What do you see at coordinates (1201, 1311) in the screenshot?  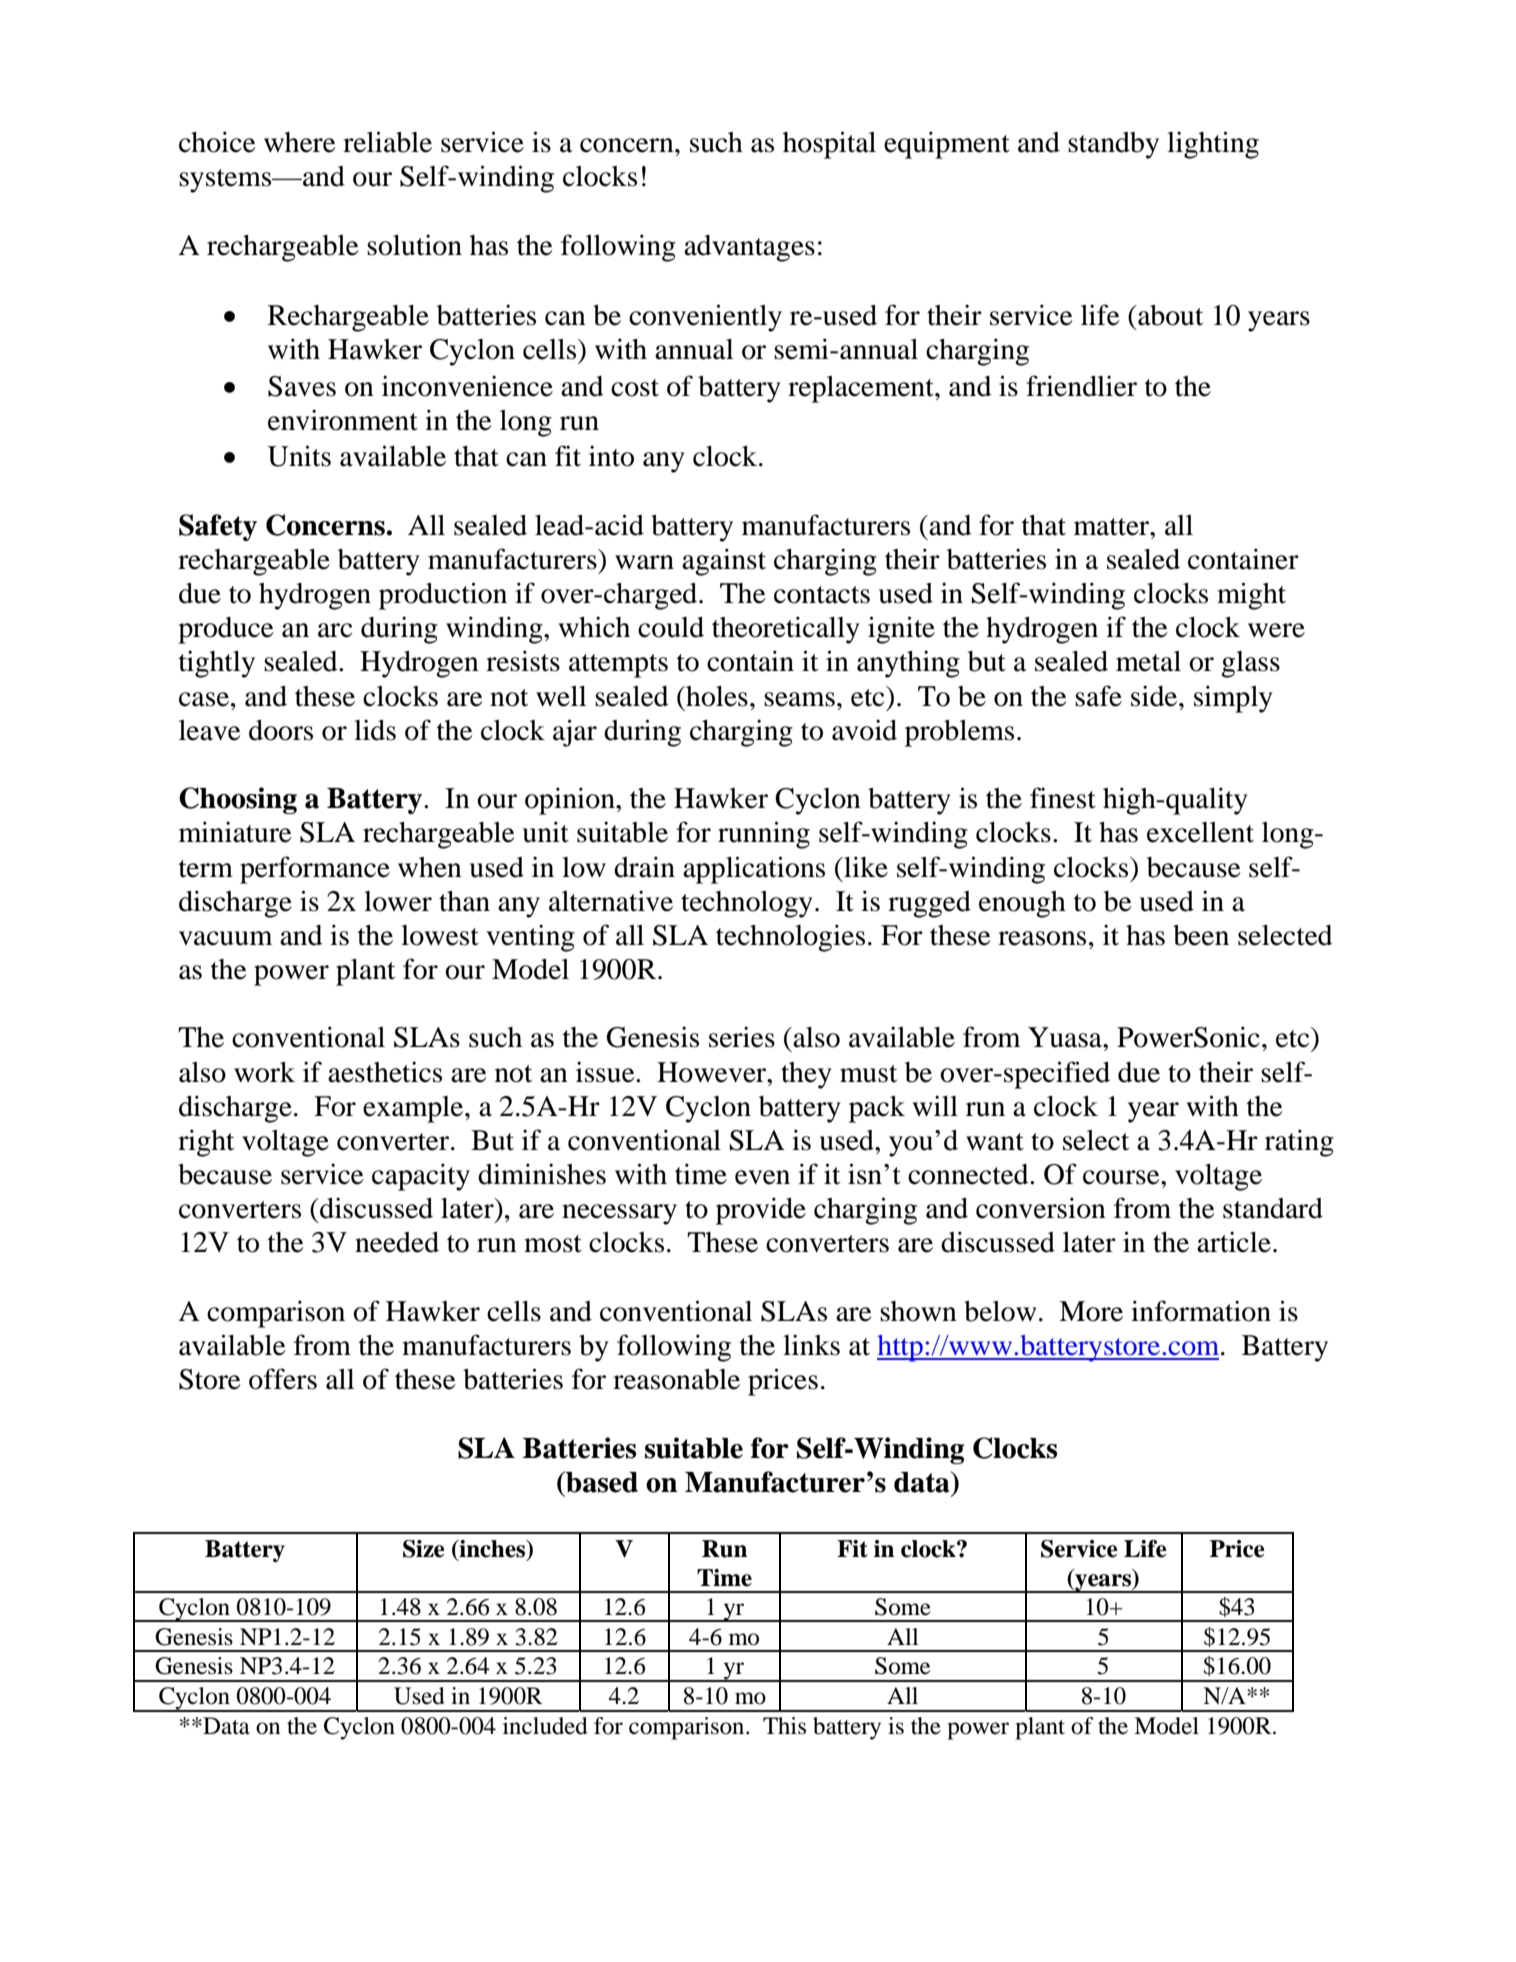 I see `information` at bounding box center [1201, 1311].
